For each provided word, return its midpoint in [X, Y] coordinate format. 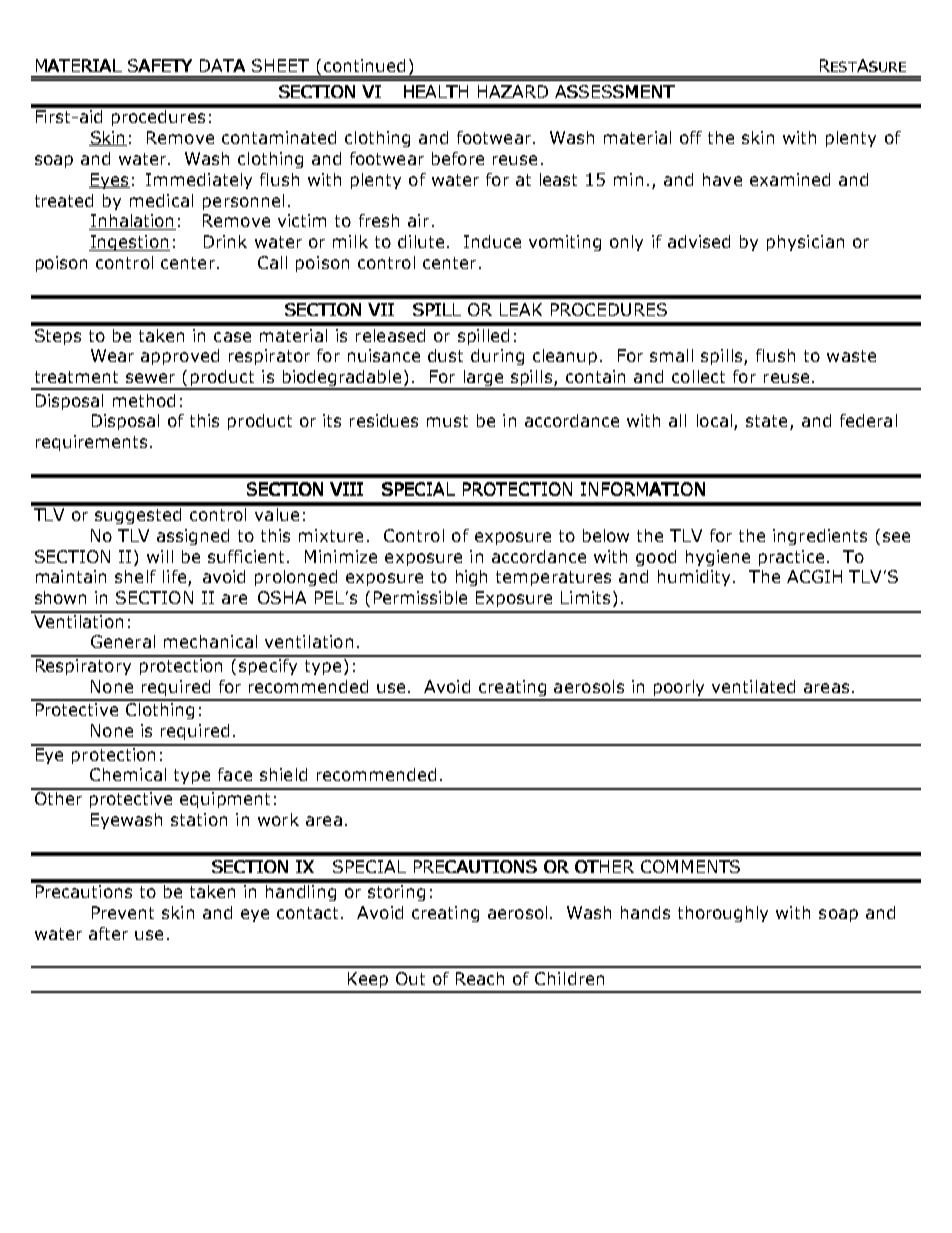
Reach [480, 978]
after [108, 933]
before [458, 158]
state [766, 421]
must [447, 421]
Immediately [199, 181]
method [144, 400]
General [123, 641]
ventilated [753, 686]
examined [790, 179]
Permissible [420, 597]
